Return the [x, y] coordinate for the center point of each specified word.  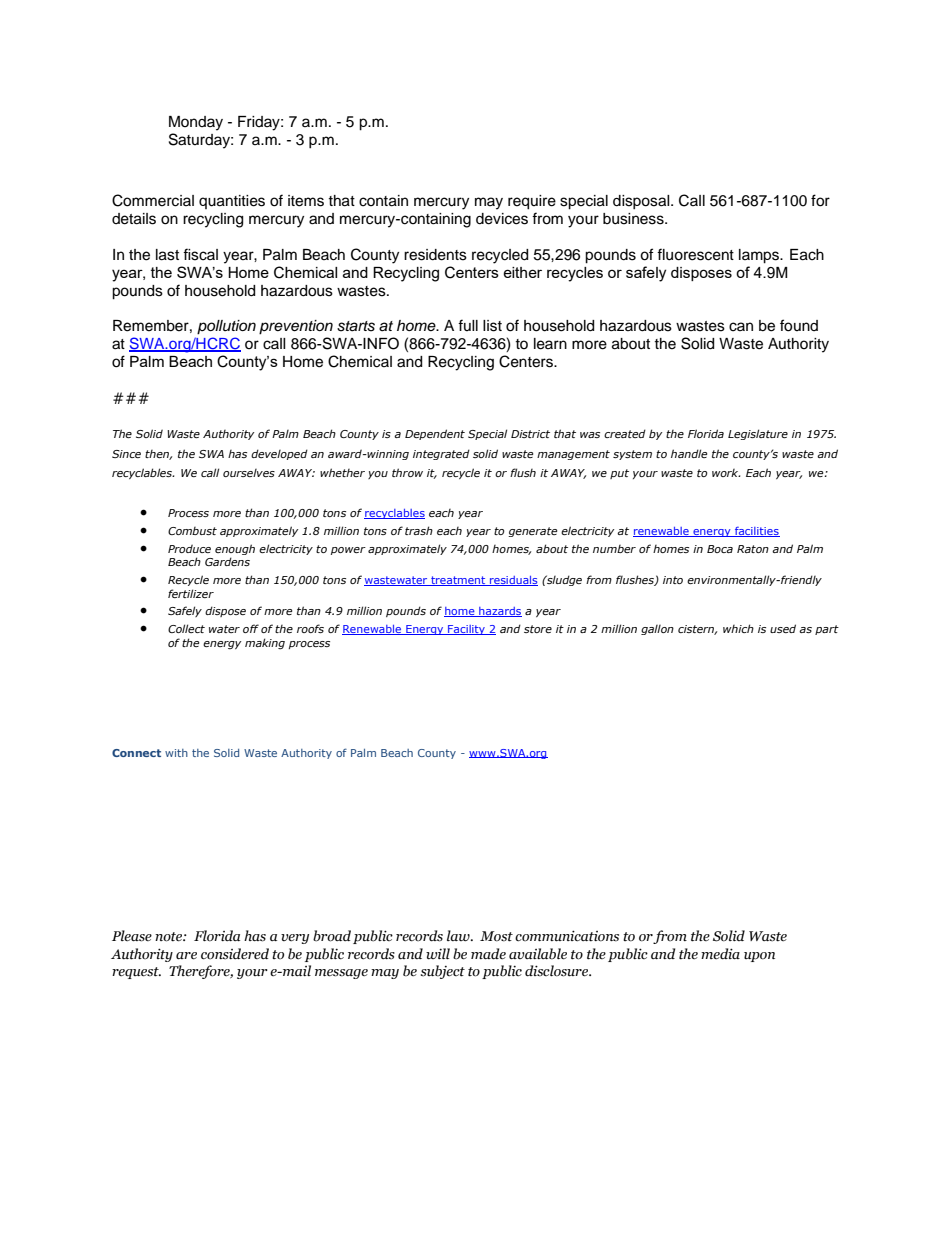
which [738, 628]
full [468, 325]
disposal [642, 202]
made [488, 954]
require [532, 202]
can [741, 327]
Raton [753, 549]
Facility [466, 630]
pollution [226, 327]
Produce [189, 548]
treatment [458, 581]
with [176, 753]
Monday [196, 123]
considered [235, 954]
